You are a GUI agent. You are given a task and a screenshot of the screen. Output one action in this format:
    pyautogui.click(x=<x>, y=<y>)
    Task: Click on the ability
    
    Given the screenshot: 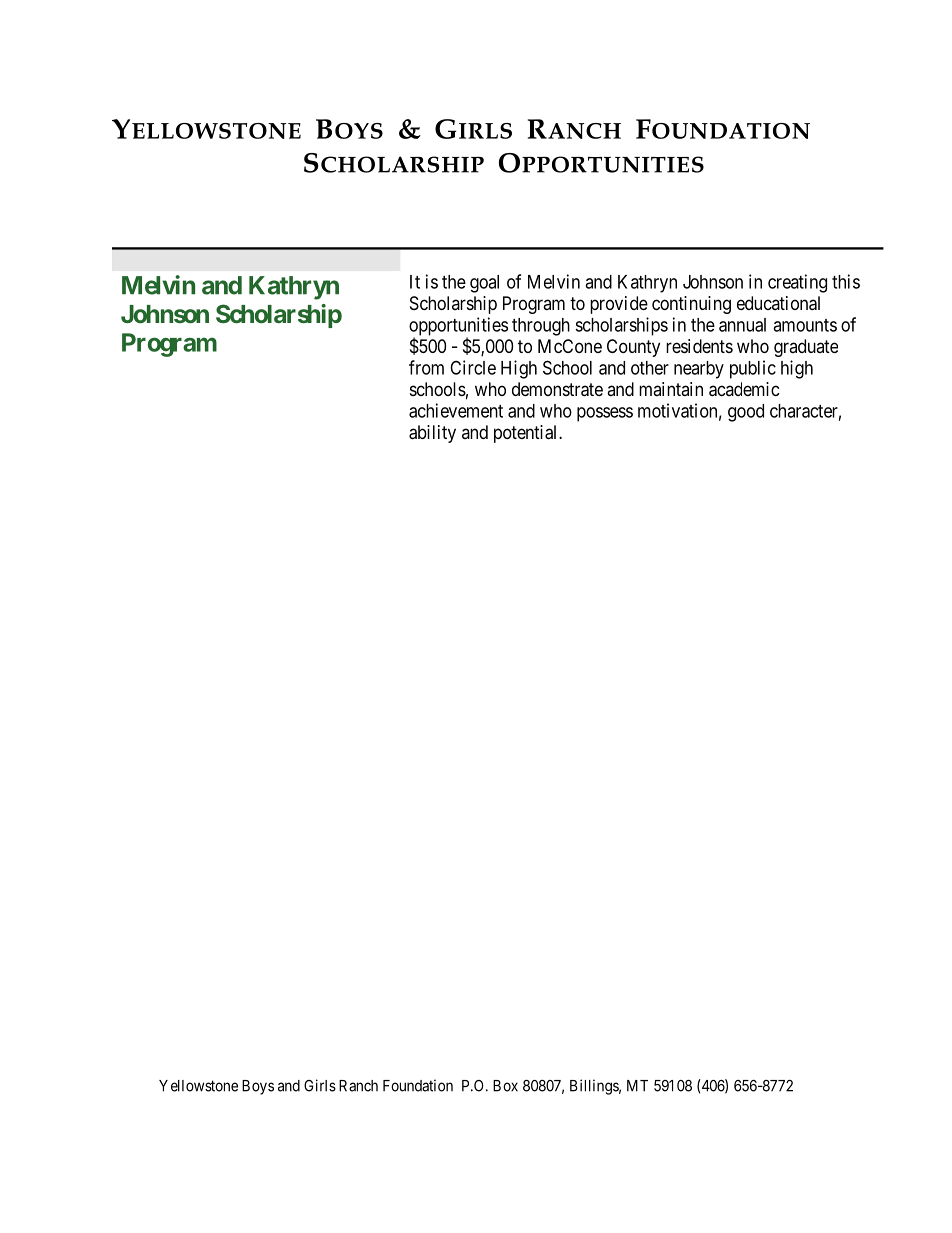 What is the action you would take?
    pyautogui.click(x=432, y=434)
